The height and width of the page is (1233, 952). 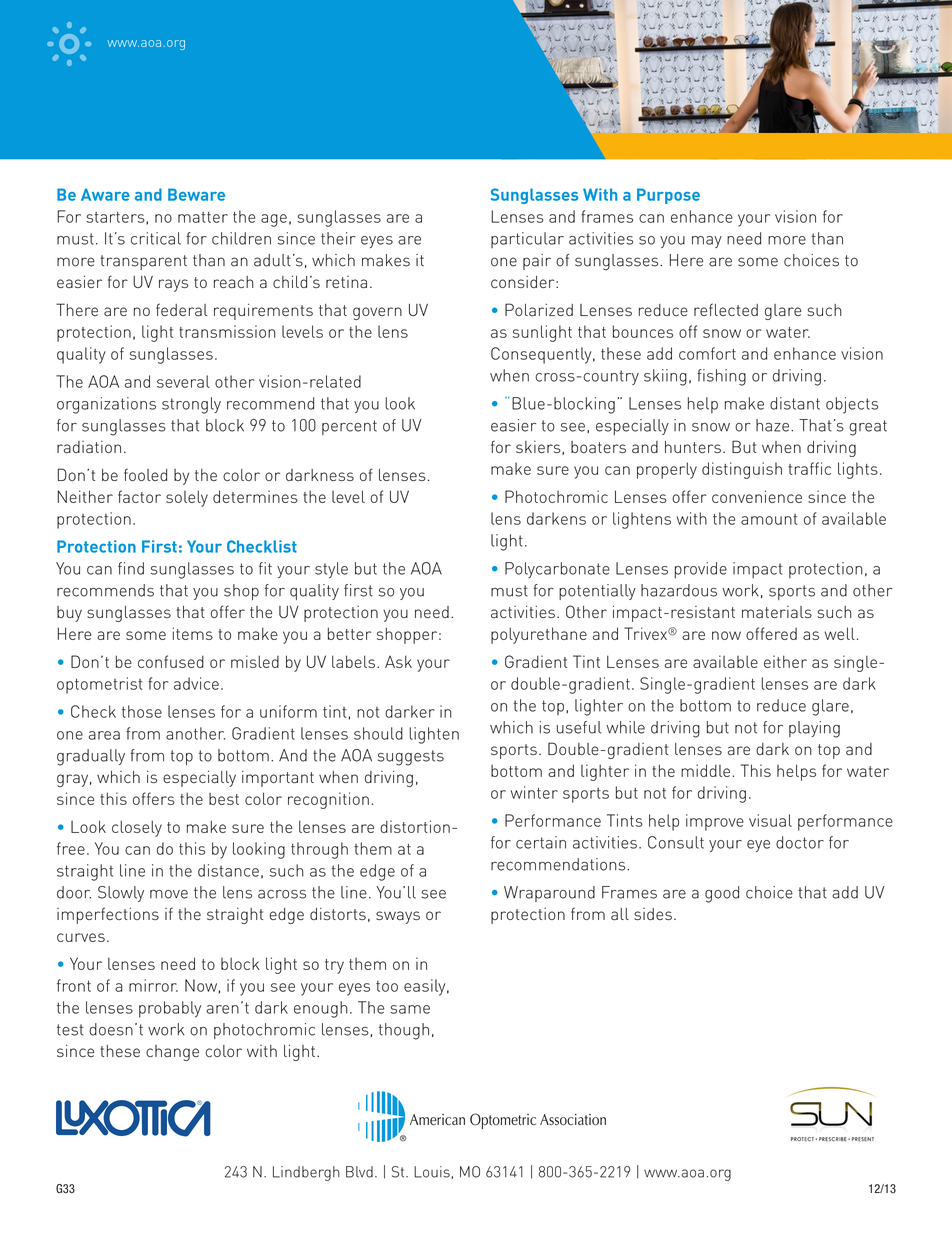 I want to click on visual, so click(x=770, y=820).
